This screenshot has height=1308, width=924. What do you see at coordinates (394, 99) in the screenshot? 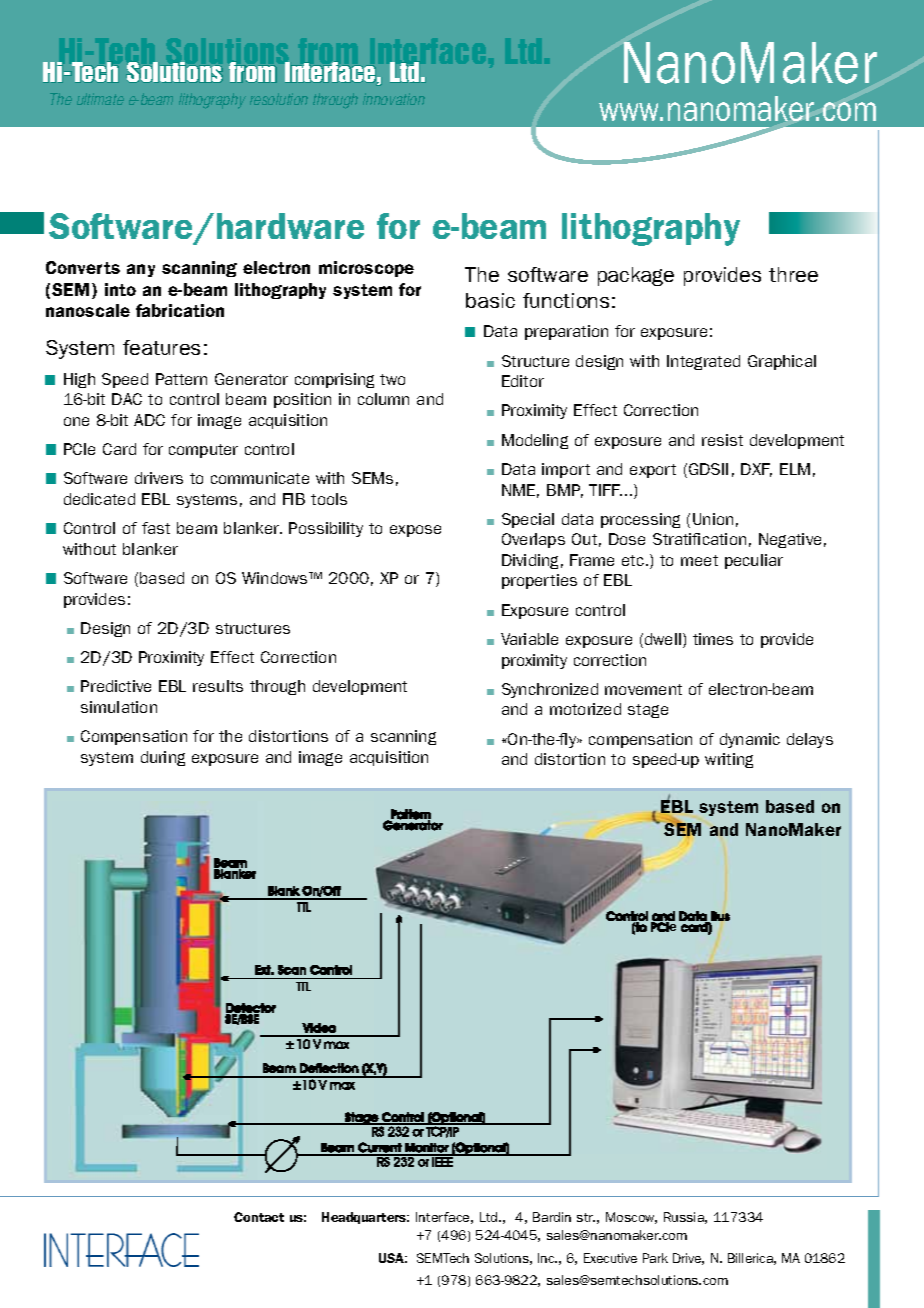
I see `innovation` at bounding box center [394, 99].
